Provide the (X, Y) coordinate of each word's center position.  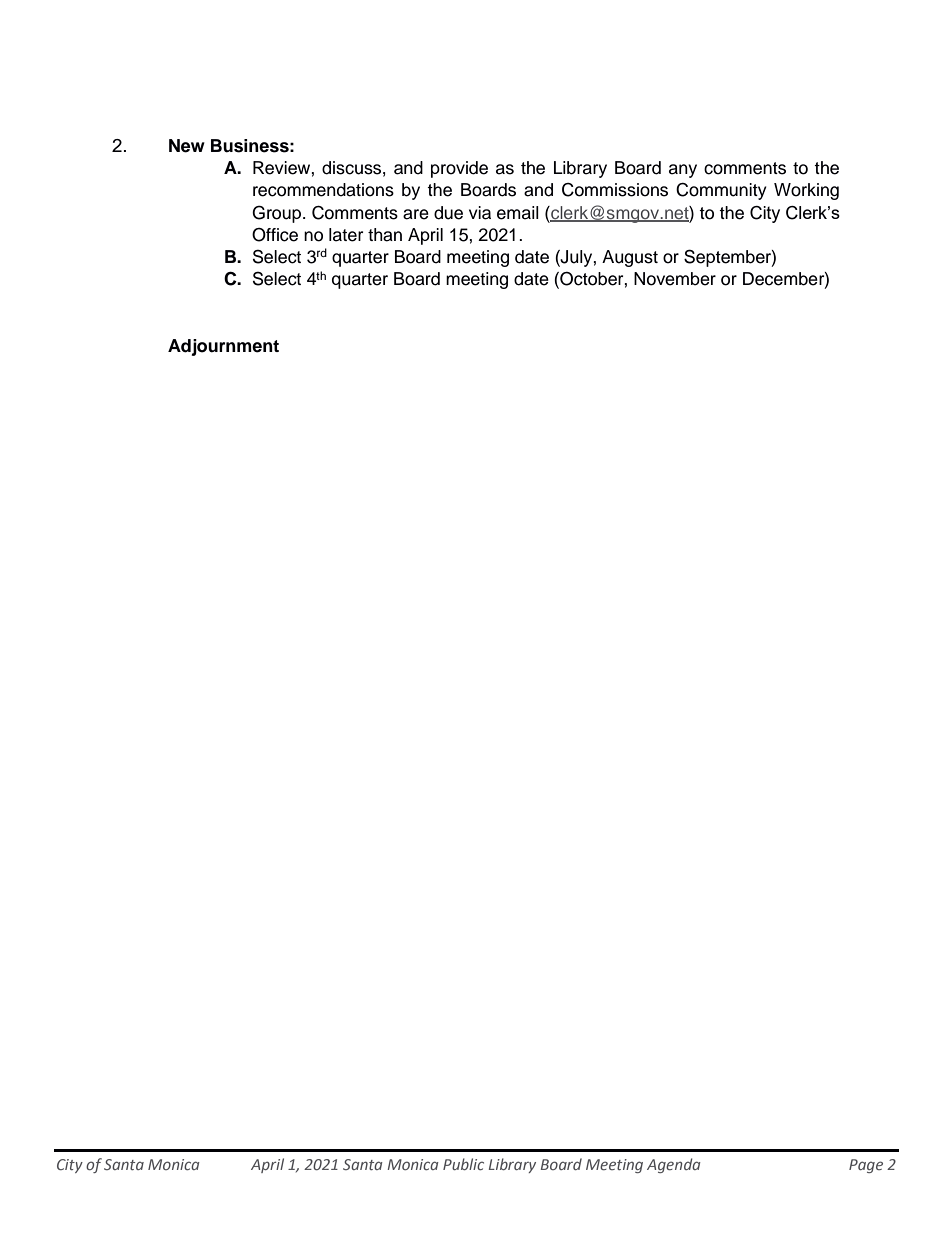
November (675, 279)
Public (463, 1164)
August (630, 258)
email (518, 213)
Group (276, 214)
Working (806, 191)
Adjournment (223, 347)
